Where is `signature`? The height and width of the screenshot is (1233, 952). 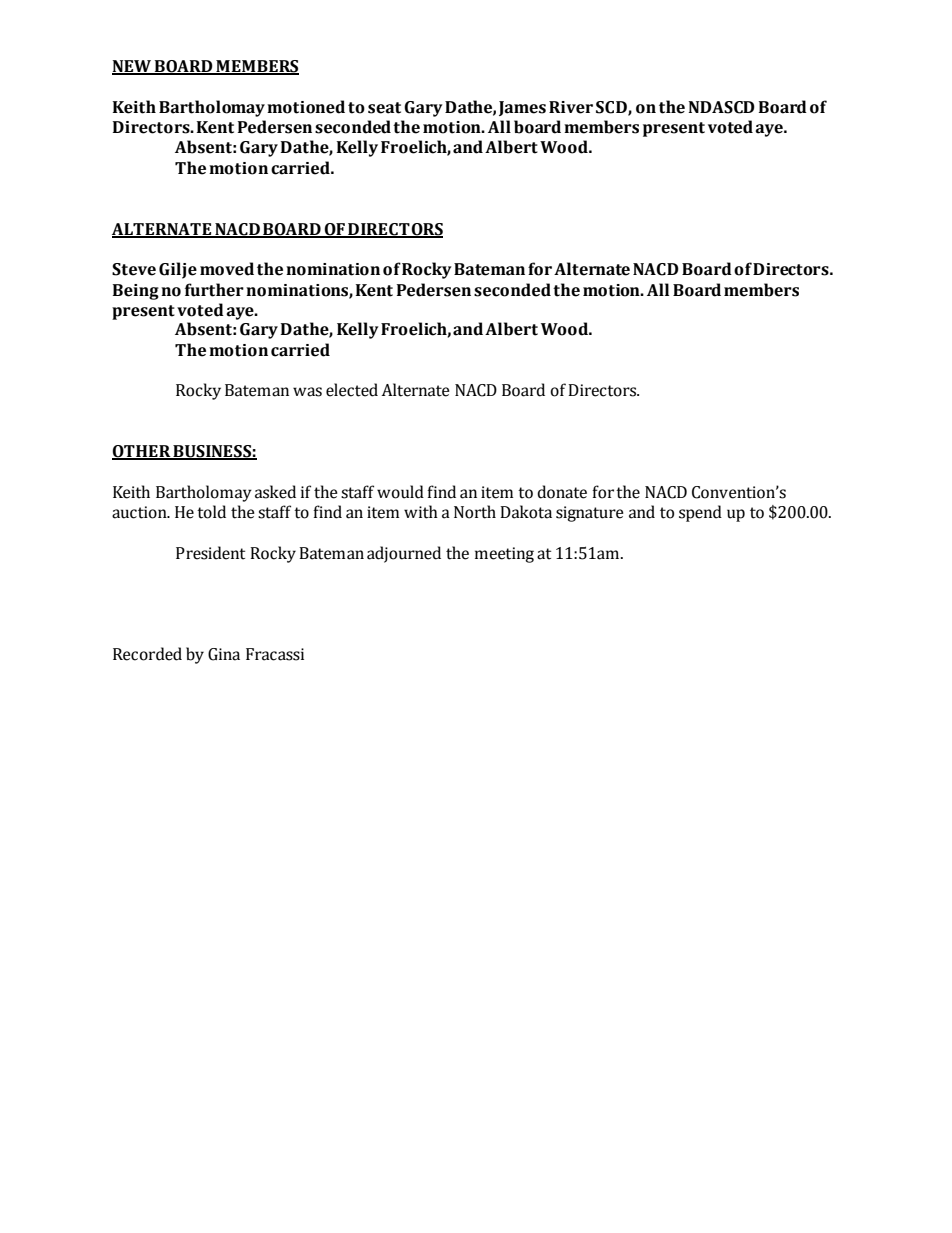 signature is located at coordinates (590, 514).
